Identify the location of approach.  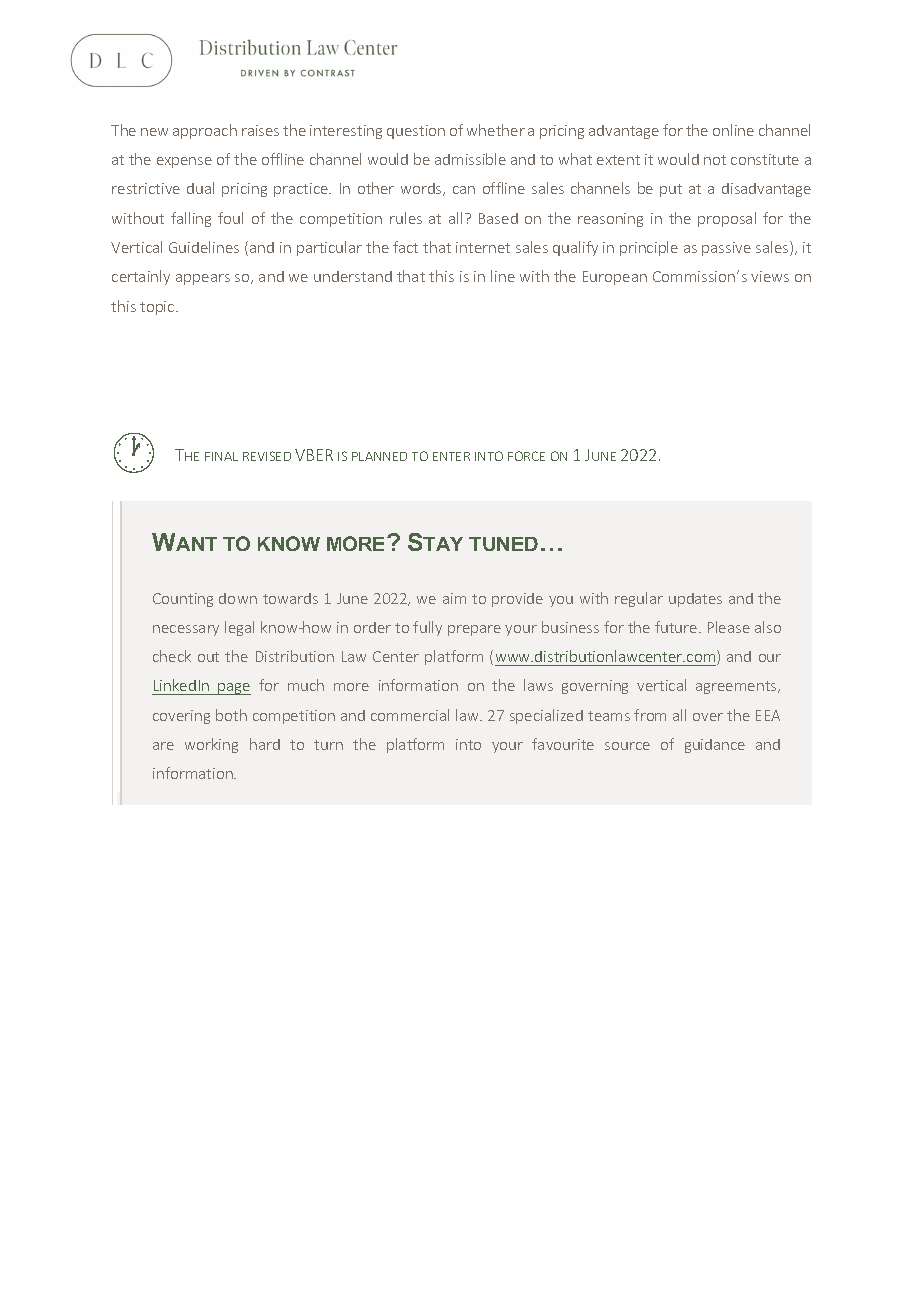
(205, 131).
